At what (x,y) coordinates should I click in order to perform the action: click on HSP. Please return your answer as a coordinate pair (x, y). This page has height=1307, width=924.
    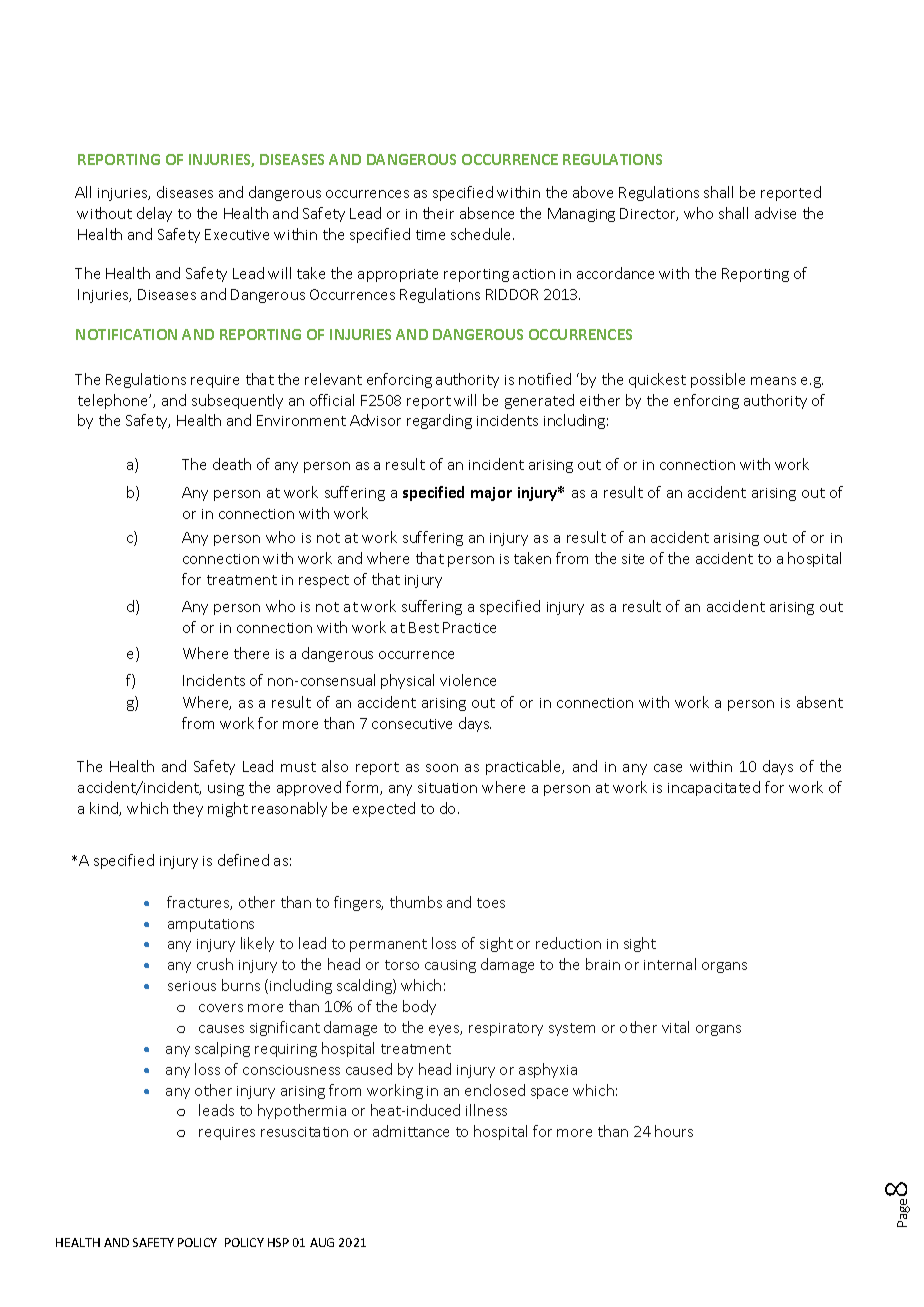
    Looking at the image, I should click on (278, 1242).
